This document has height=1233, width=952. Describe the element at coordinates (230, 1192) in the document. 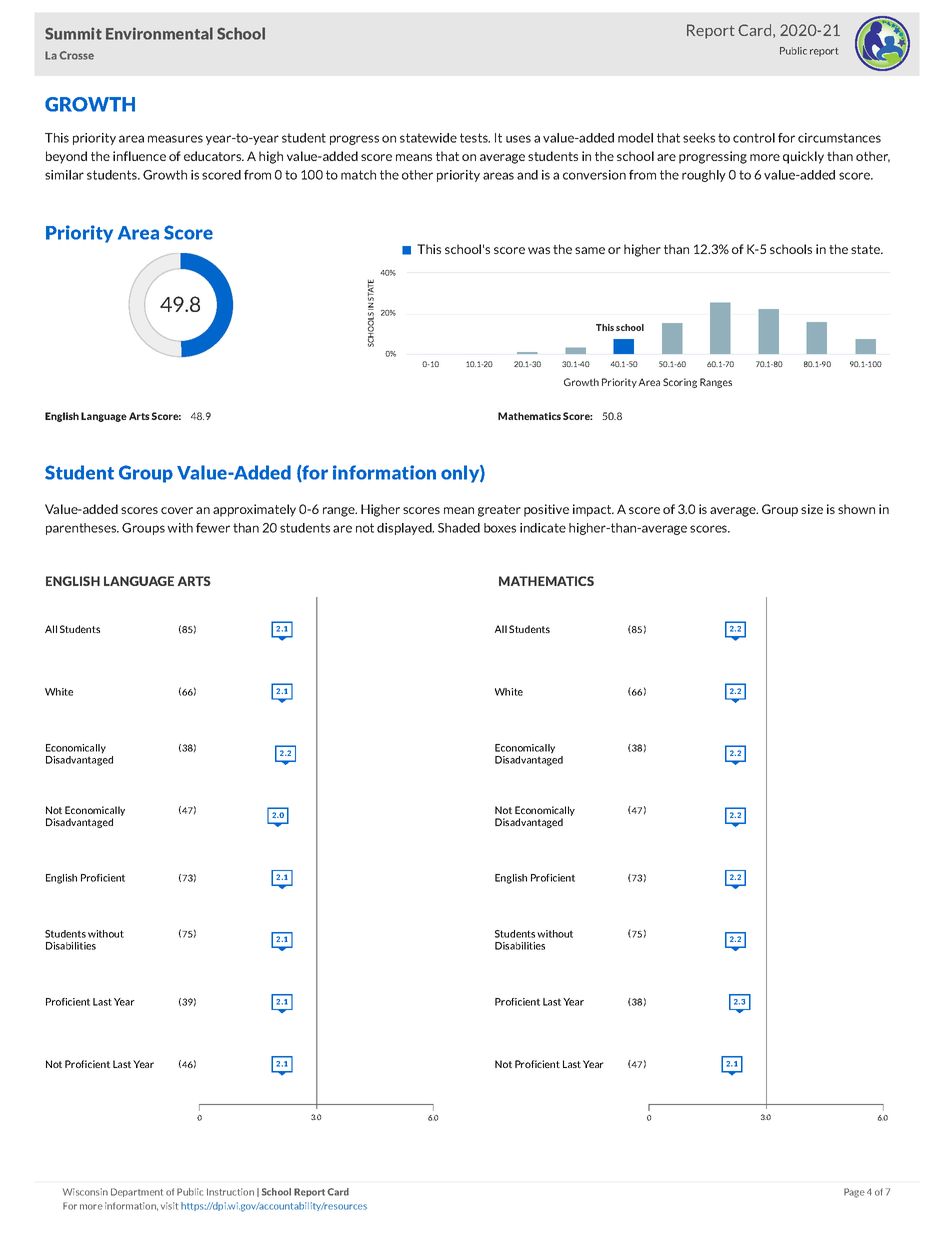

I see `Instruction` at that location.
